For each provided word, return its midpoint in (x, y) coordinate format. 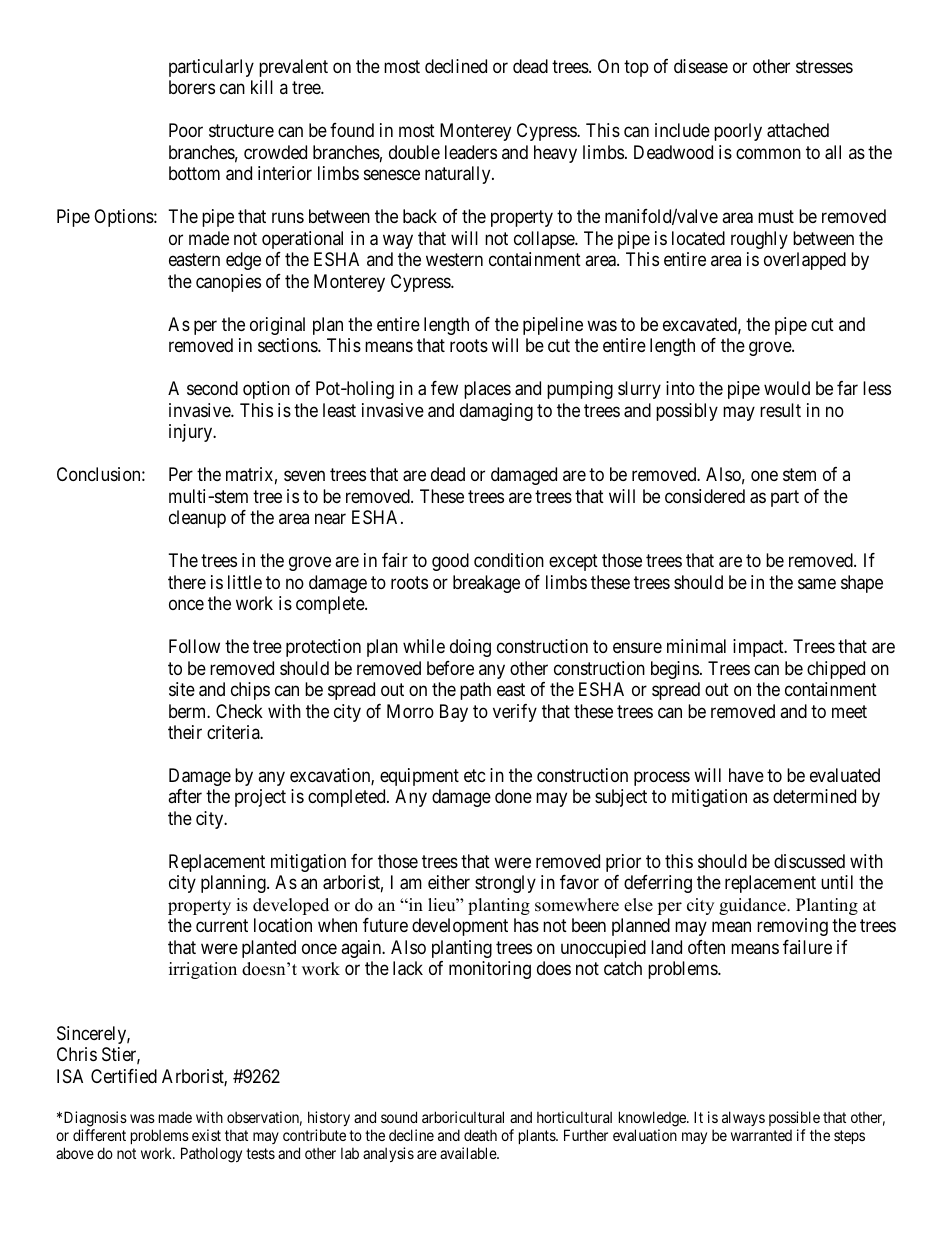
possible (794, 1118)
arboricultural (463, 1117)
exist (206, 1135)
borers (192, 87)
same (817, 583)
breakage (486, 584)
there (187, 582)
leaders (471, 152)
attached (798, 130)
